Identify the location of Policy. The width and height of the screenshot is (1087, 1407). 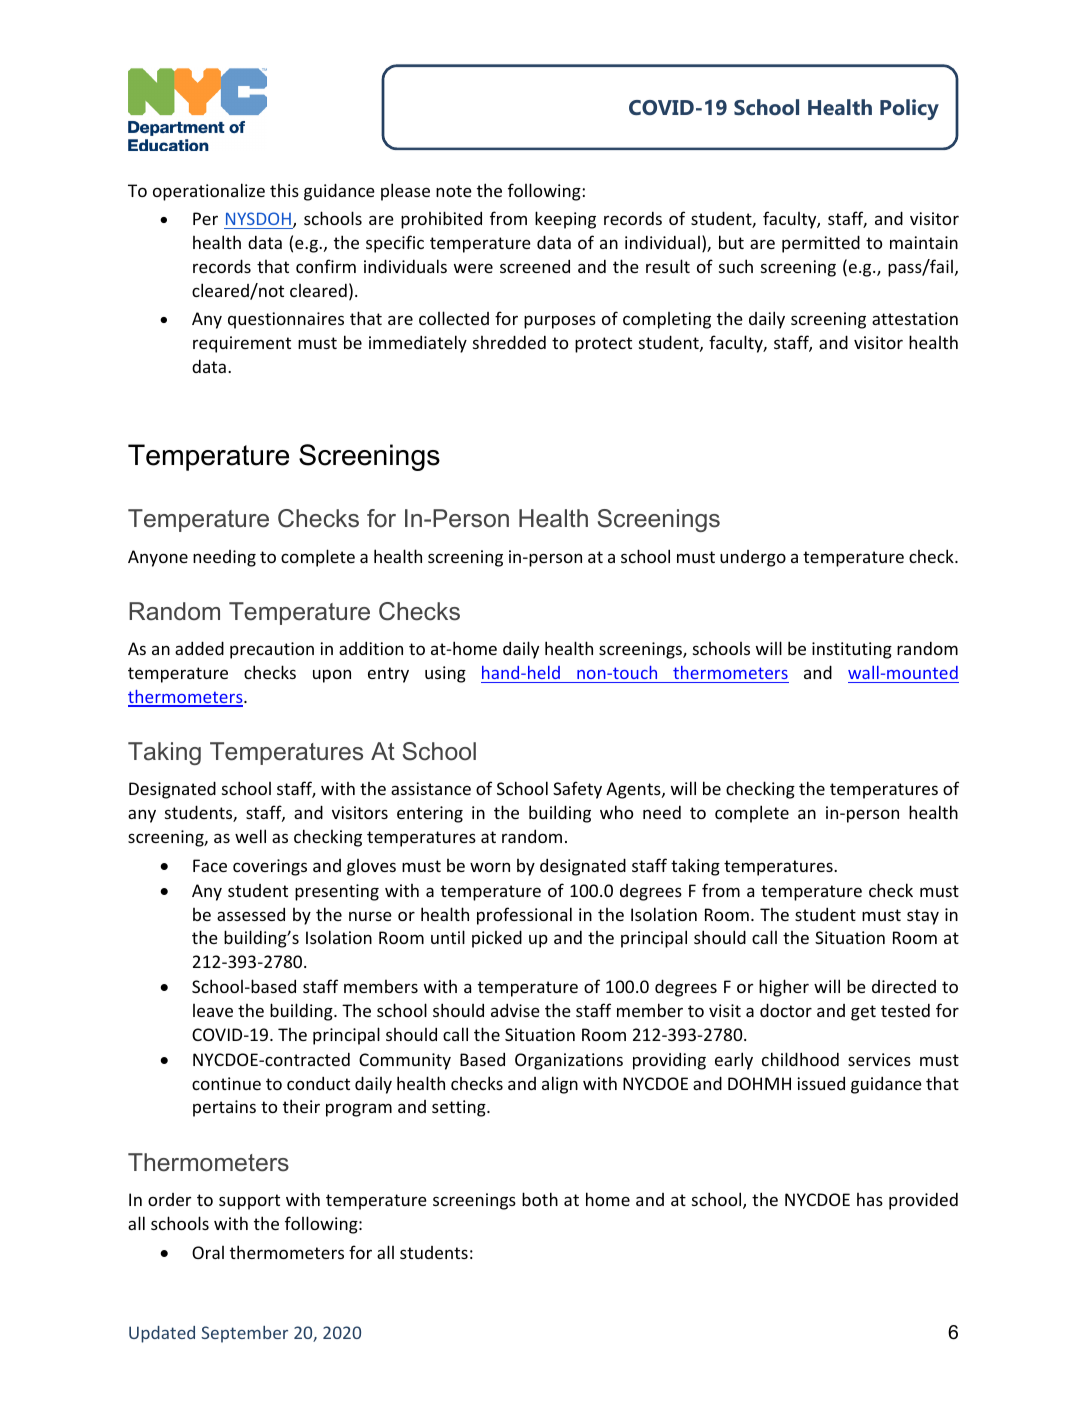
(909, 109).
